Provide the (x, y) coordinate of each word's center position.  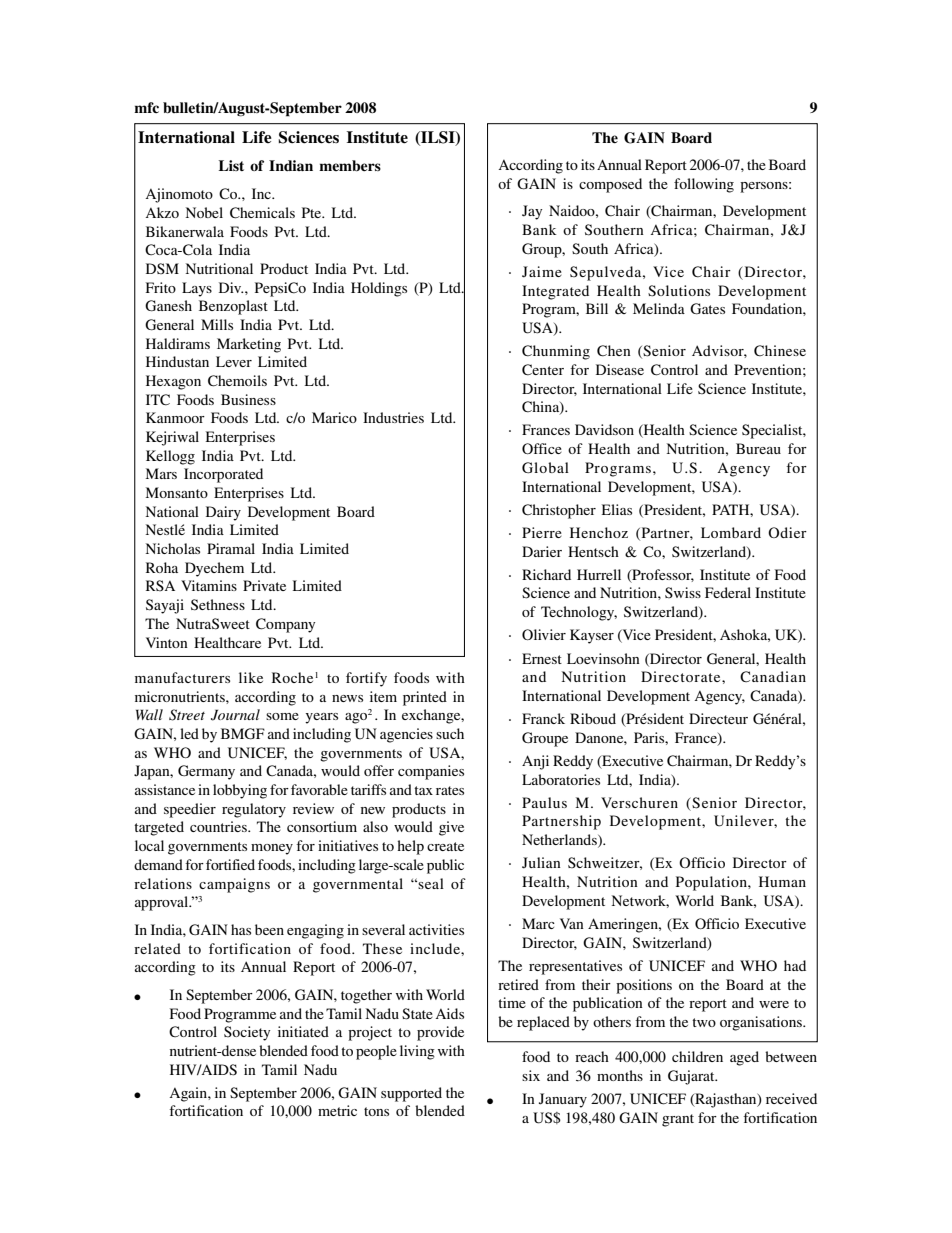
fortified (230, 864)
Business (248, 399)
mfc (146, 107)
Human (782, 881)
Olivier (544, 634)
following (704, 185)
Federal (728, 592)
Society (247, 1033)
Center (543, 370)
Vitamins (209, 585)
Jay (532, 212)
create (445, 846)
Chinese (780, 351)
